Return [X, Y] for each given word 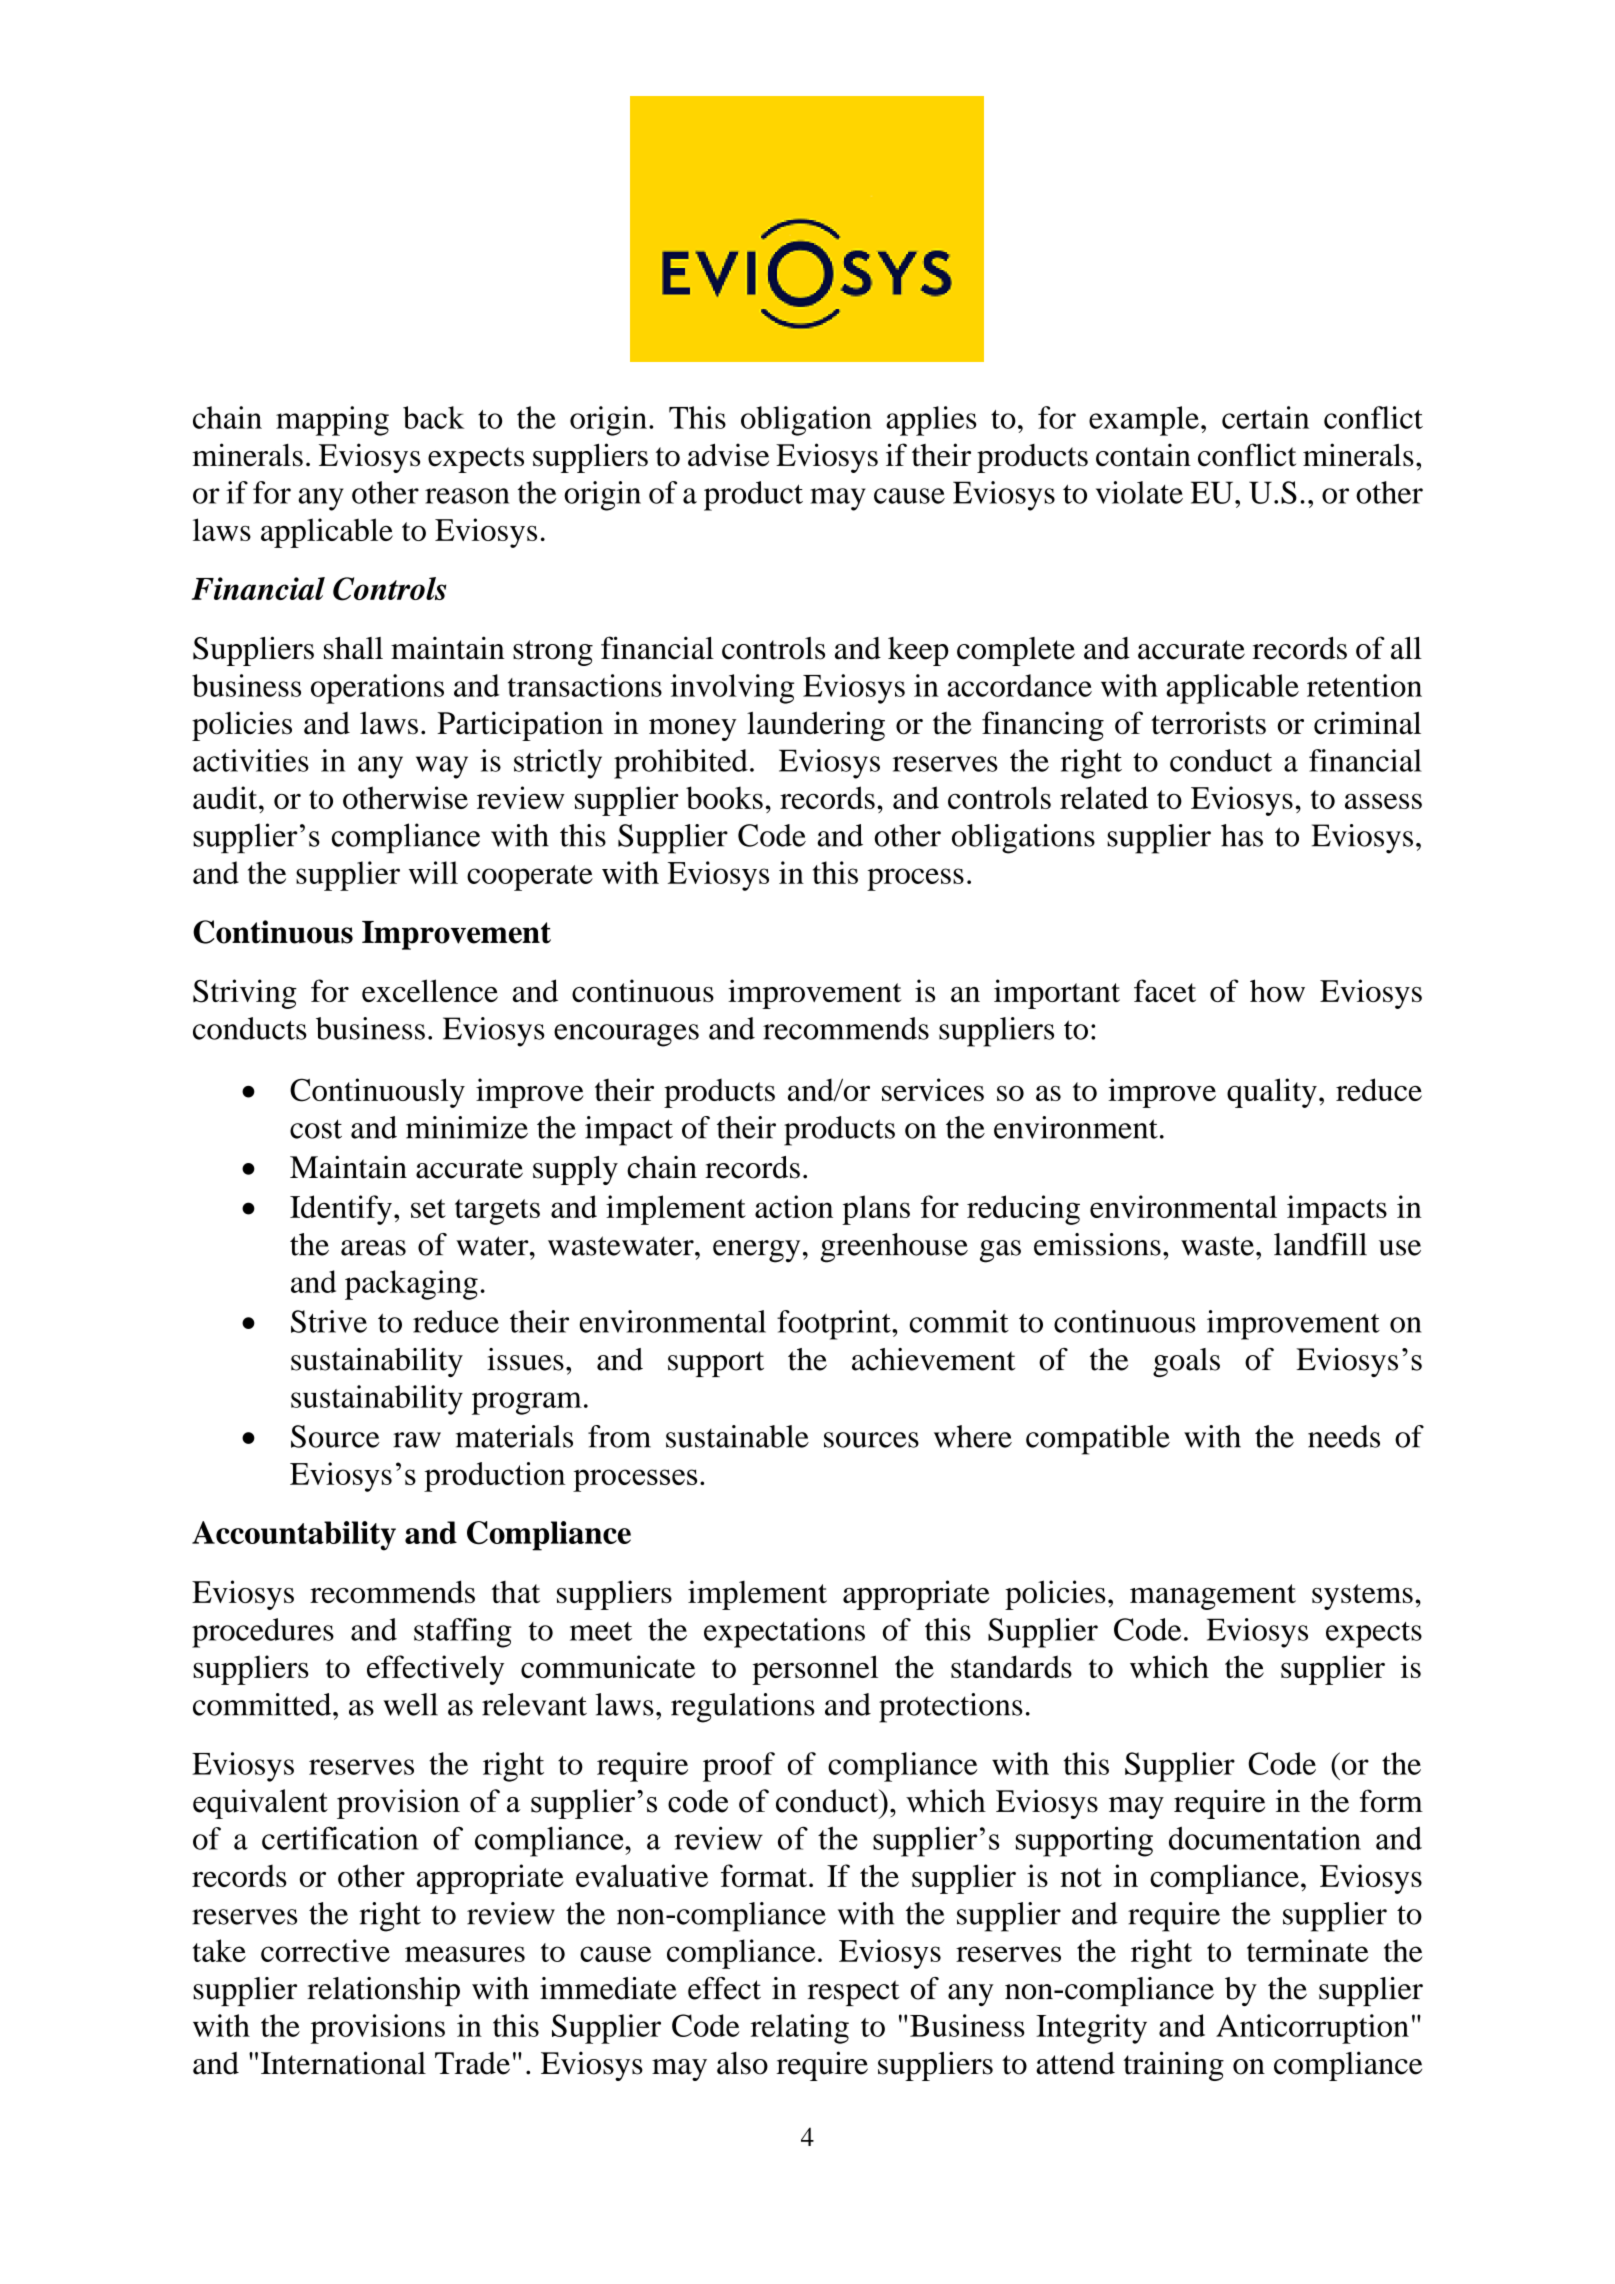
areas [373, 1248]
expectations [784, 1633]
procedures [263, 1633]
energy [756, 1251]
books [724, 797]
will [433, 872]
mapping [332, 421]
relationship [383, 1991]
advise [728, 455]
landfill [1320, 1244]
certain [1265, 417]
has [1242, 835]
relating [800, 2029]
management [1213, 1597]
